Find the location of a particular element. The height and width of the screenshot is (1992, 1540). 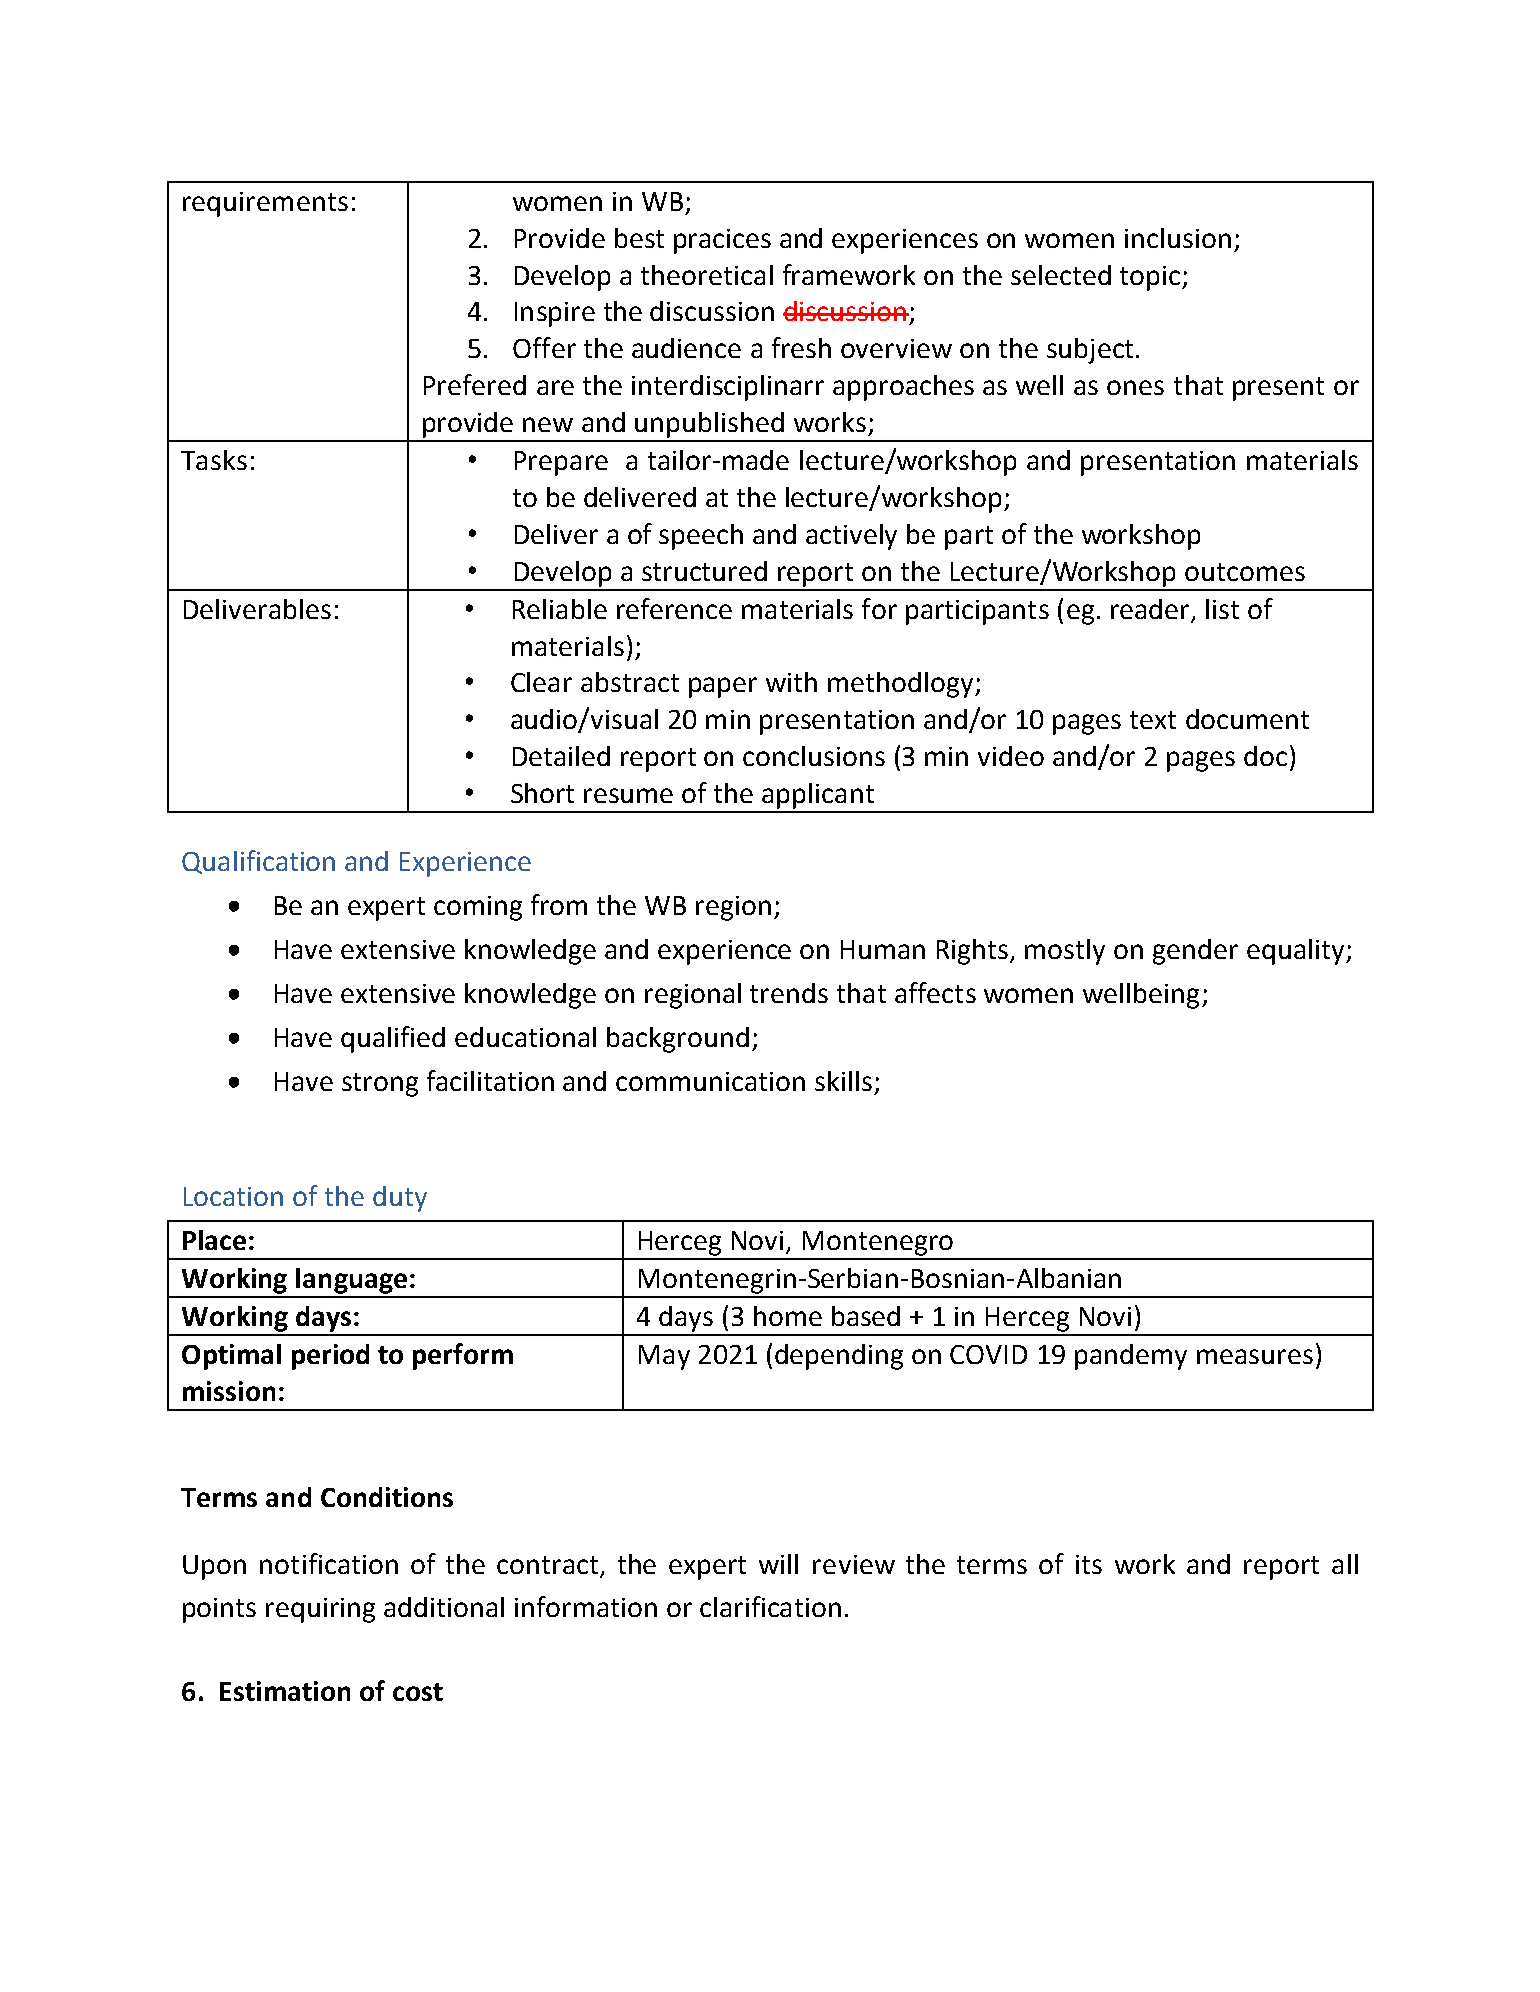

list is located at coordinates (1222, 609).
